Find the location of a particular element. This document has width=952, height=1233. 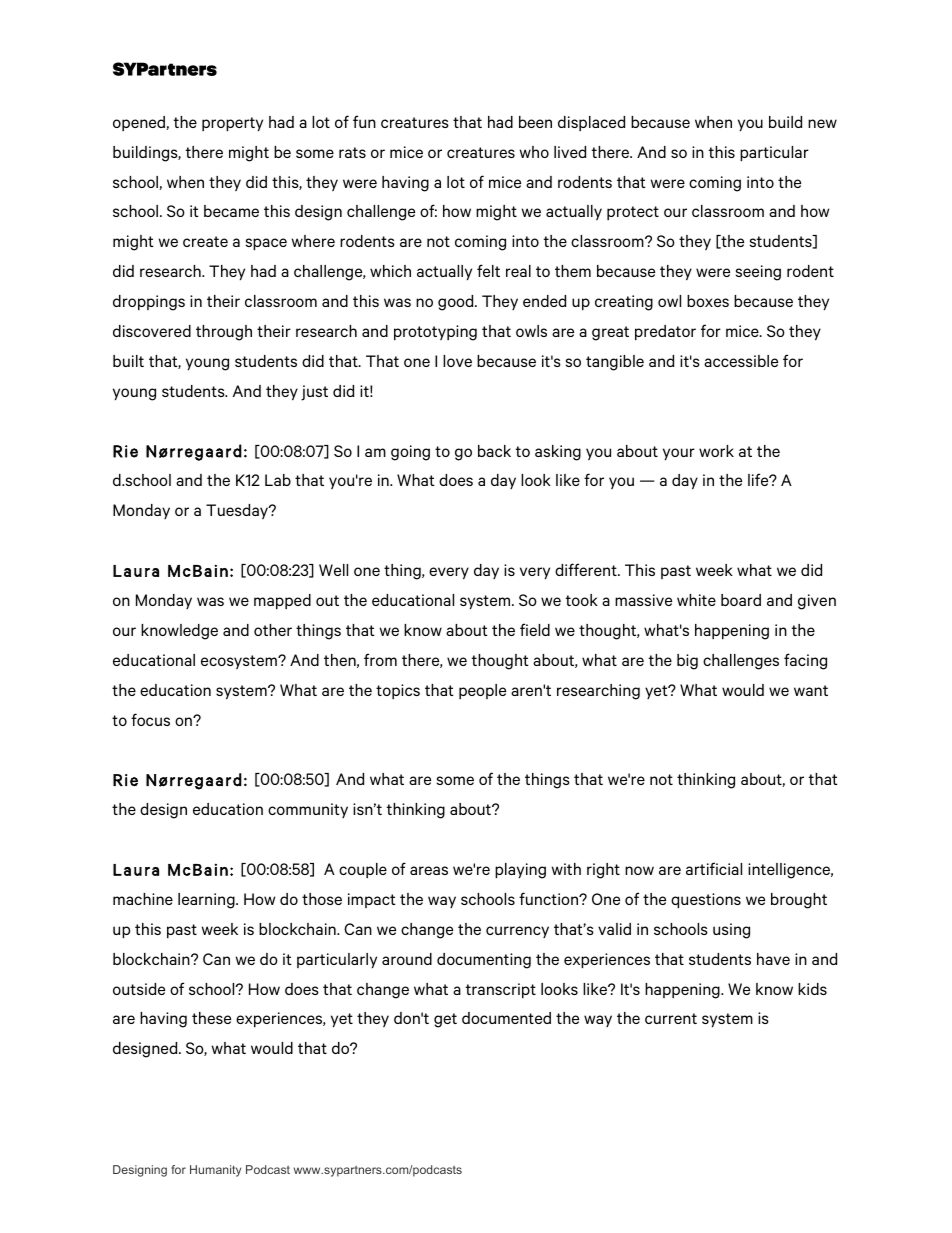

new is located at coordinates (822, 123).
